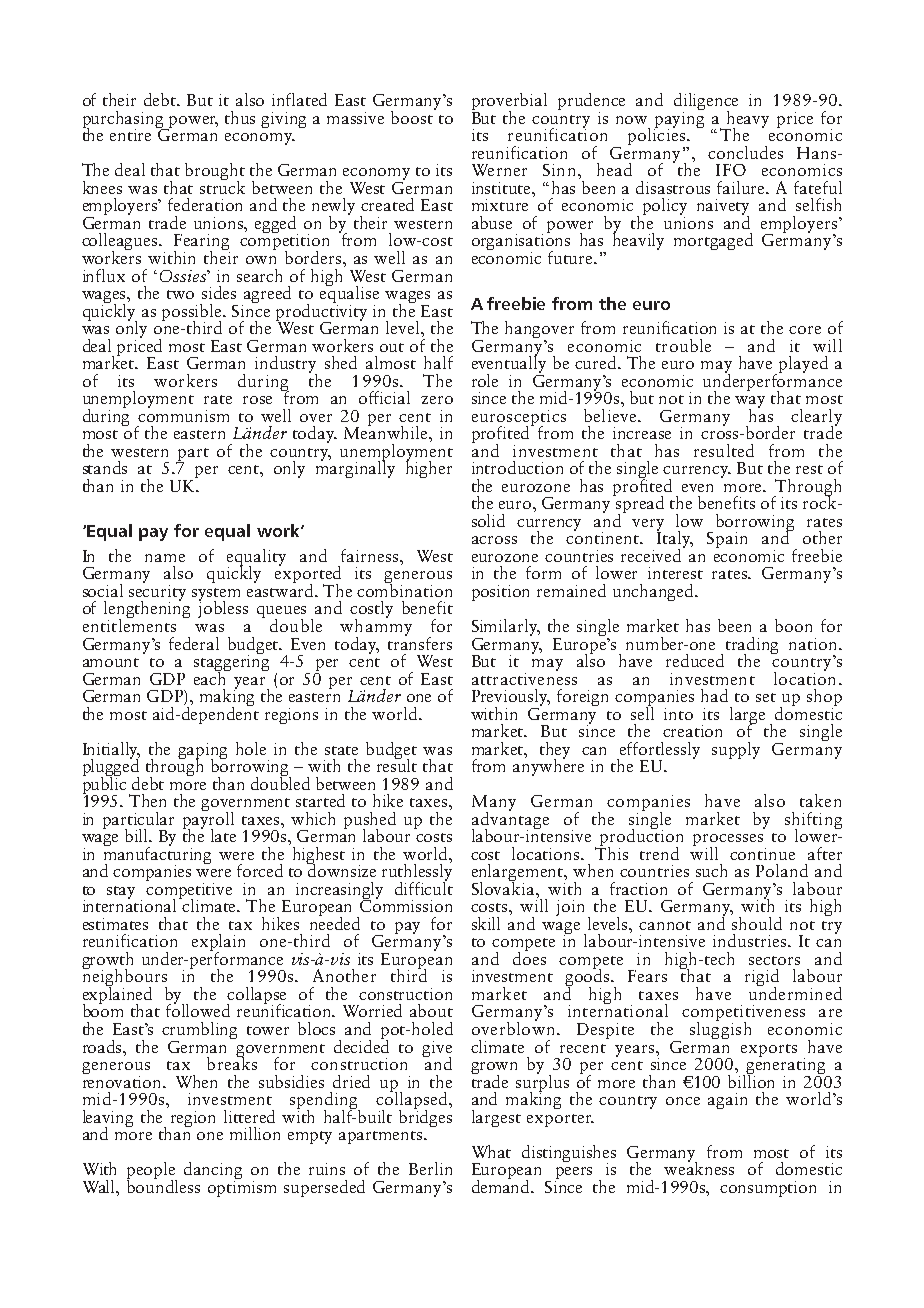  What do you see at coordinates (750, 403) in the page?
I see `way` at bounding box center [750, 403].
